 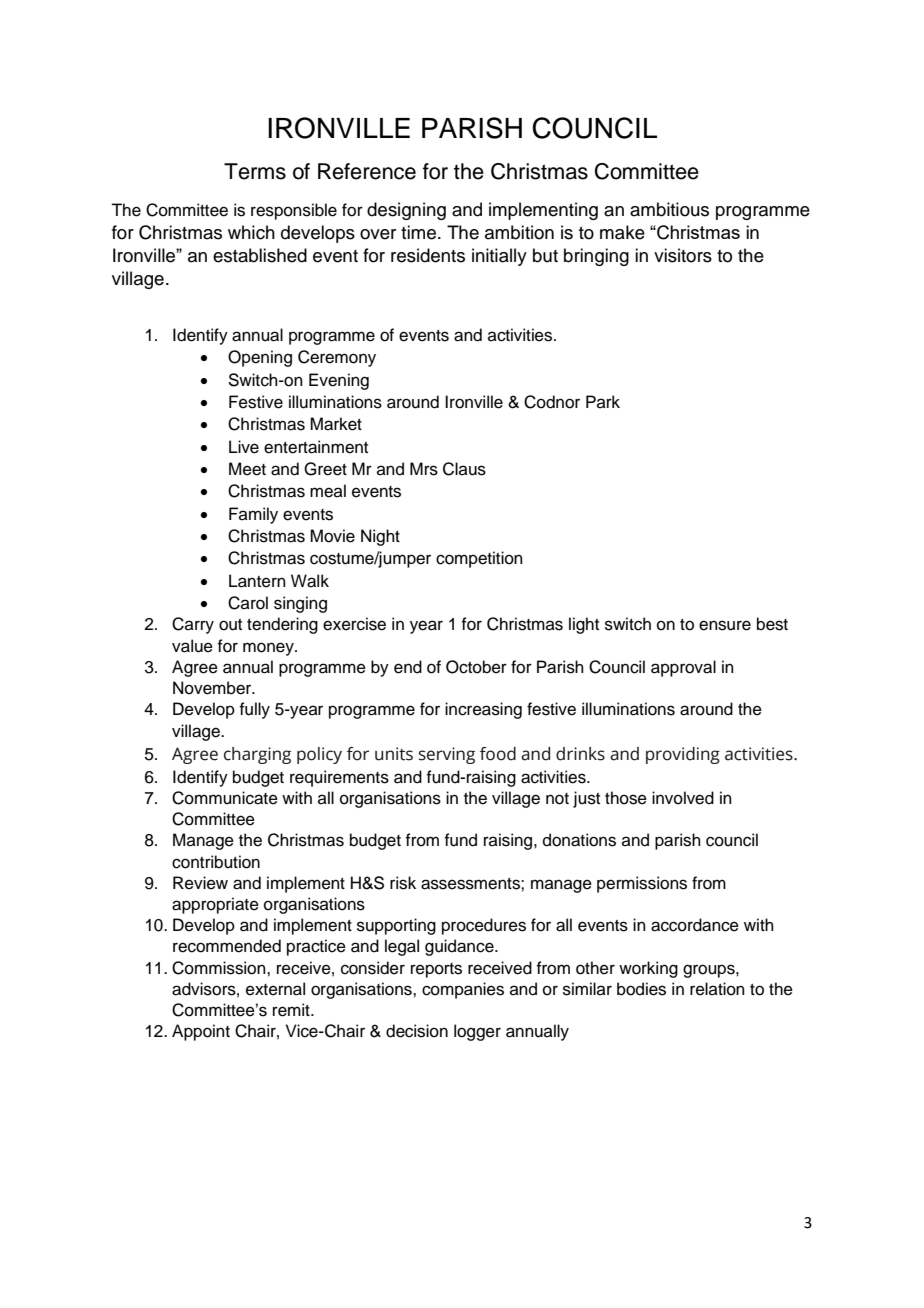 What do you see at coordinates (275, 989) in the image?
I see `external` at bounding box center [275, 989].
